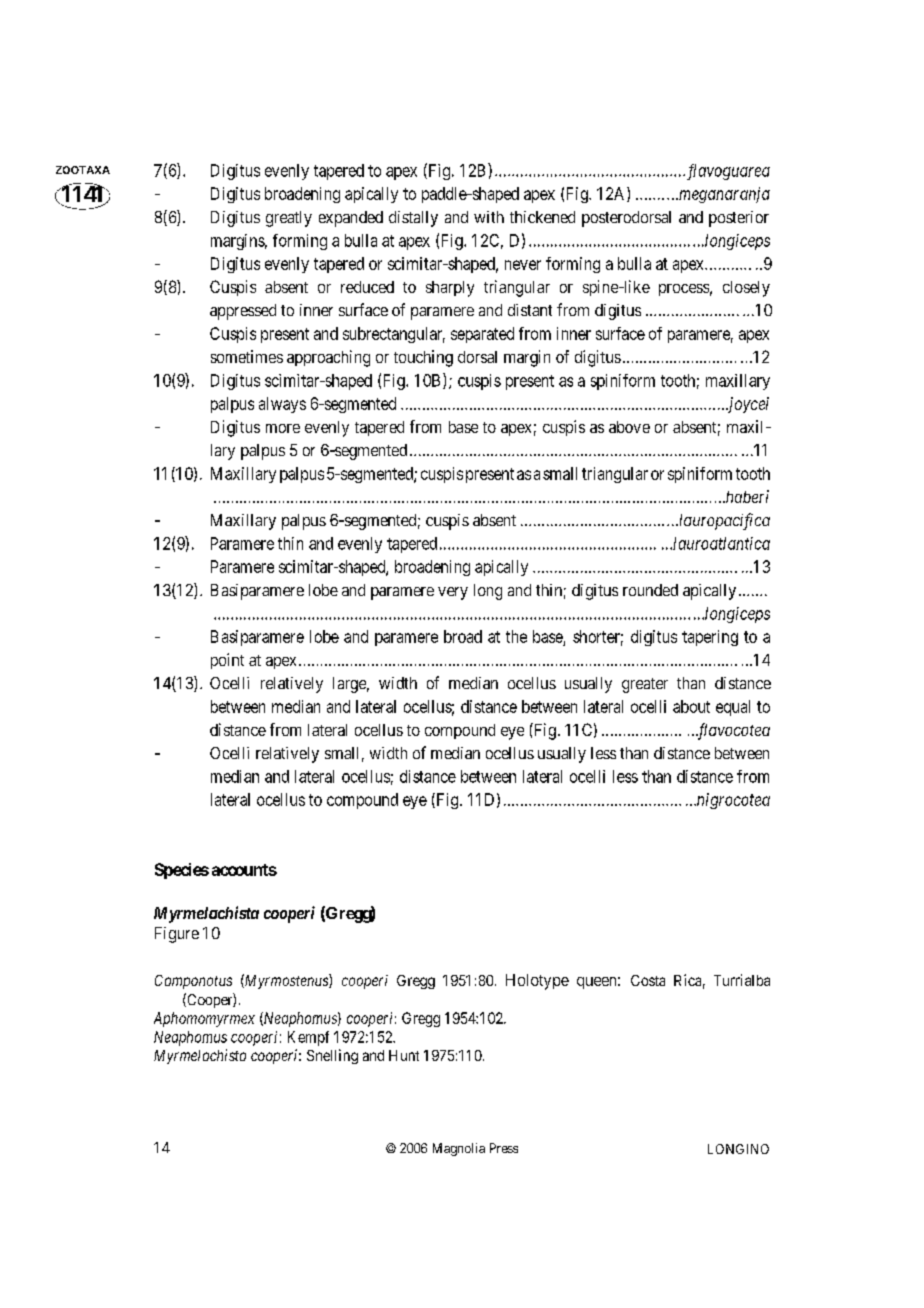  Describe the element at coordinates (283, 428) in the document. I see `more` at that location.
